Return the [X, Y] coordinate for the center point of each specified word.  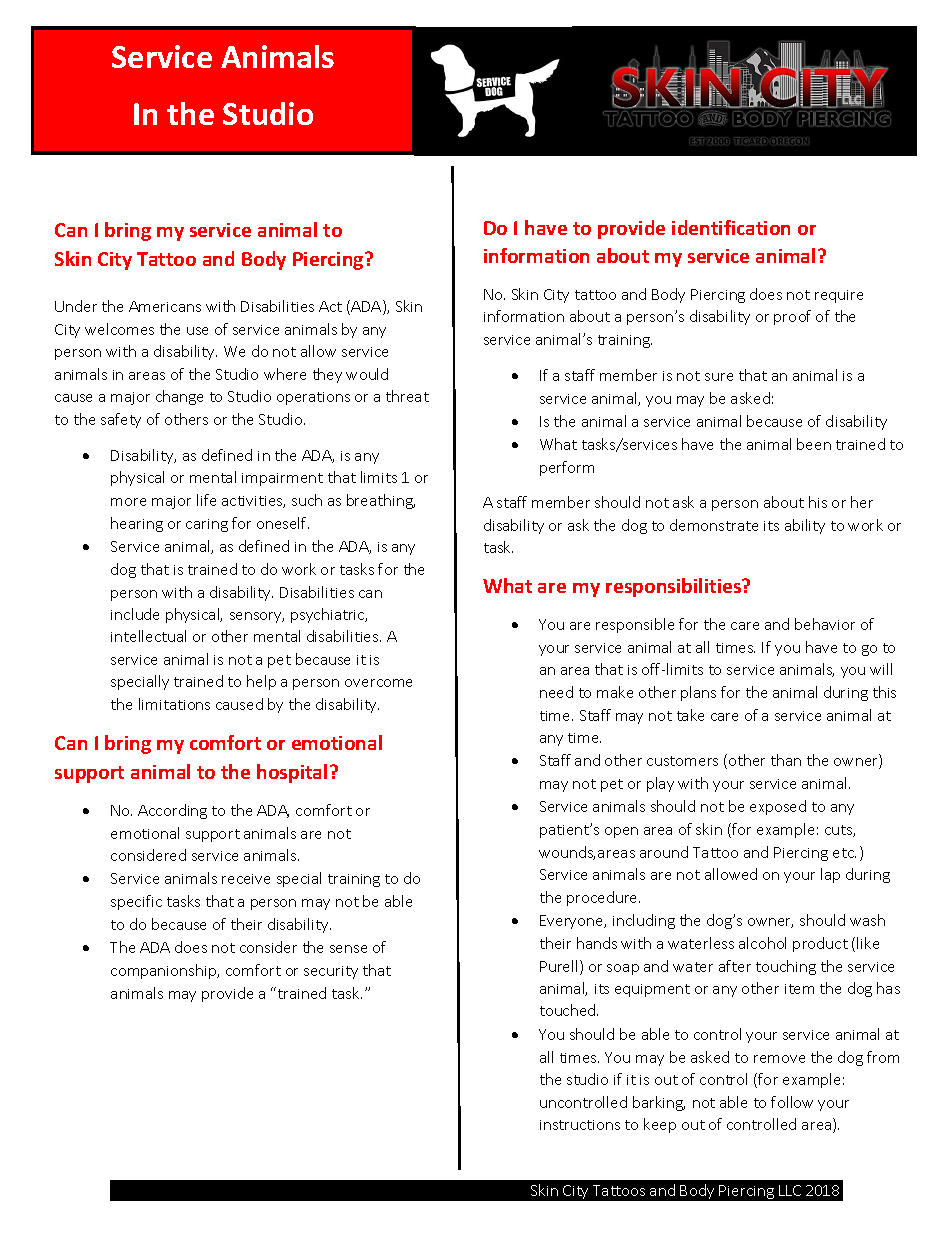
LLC [790, 1190]
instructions [580, 1125]
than [786, 760]
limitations [174, 704]
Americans [165, 306]
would [367, 374]
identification [731, 227]
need [556, 692]
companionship [165, 971]
